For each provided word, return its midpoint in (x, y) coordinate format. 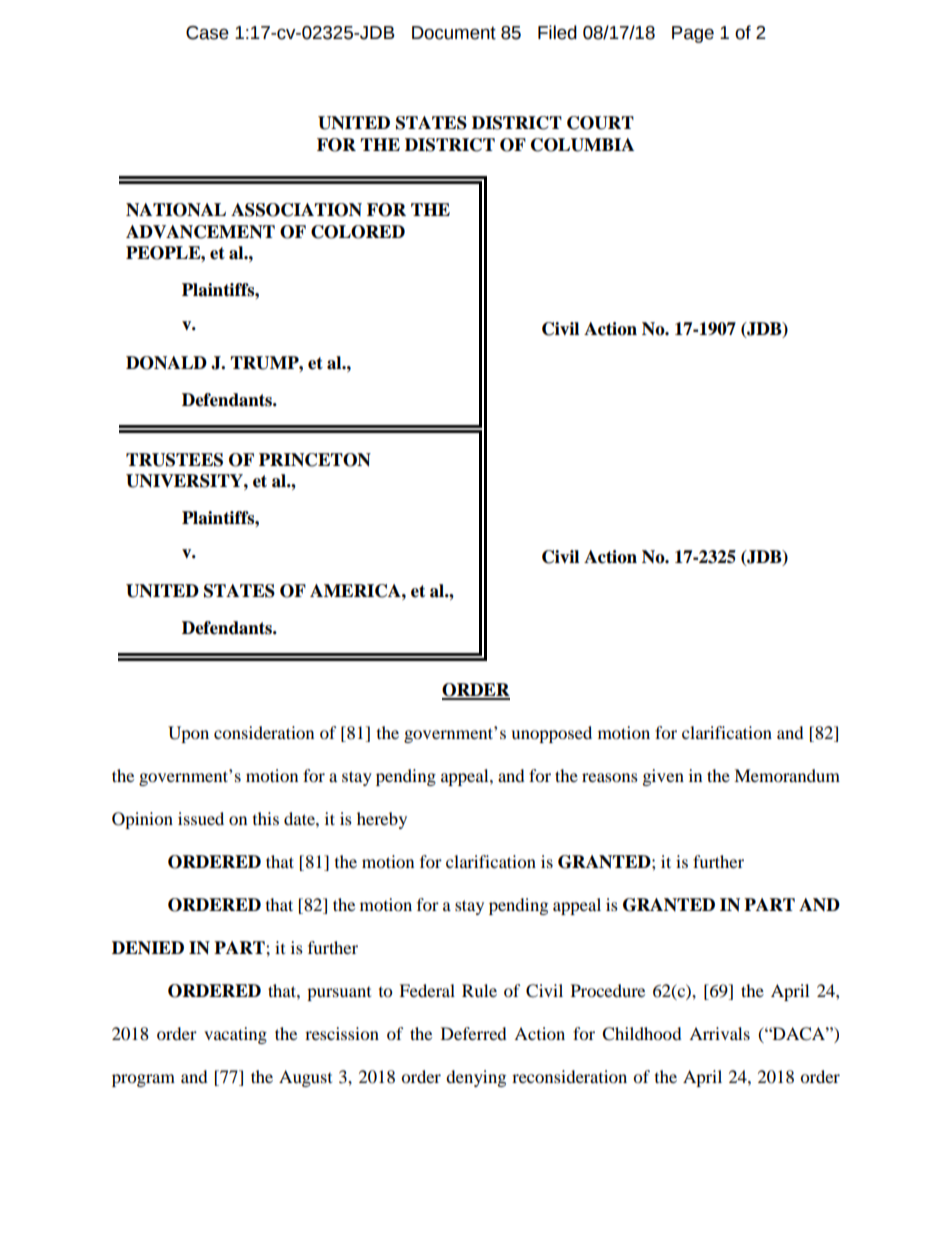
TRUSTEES (174, 460)
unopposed (551, 734)
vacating (235, 1035)
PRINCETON (315, 460)
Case (207, 33)
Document (454, 33)
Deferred (474, 1033)
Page (693, 34)
